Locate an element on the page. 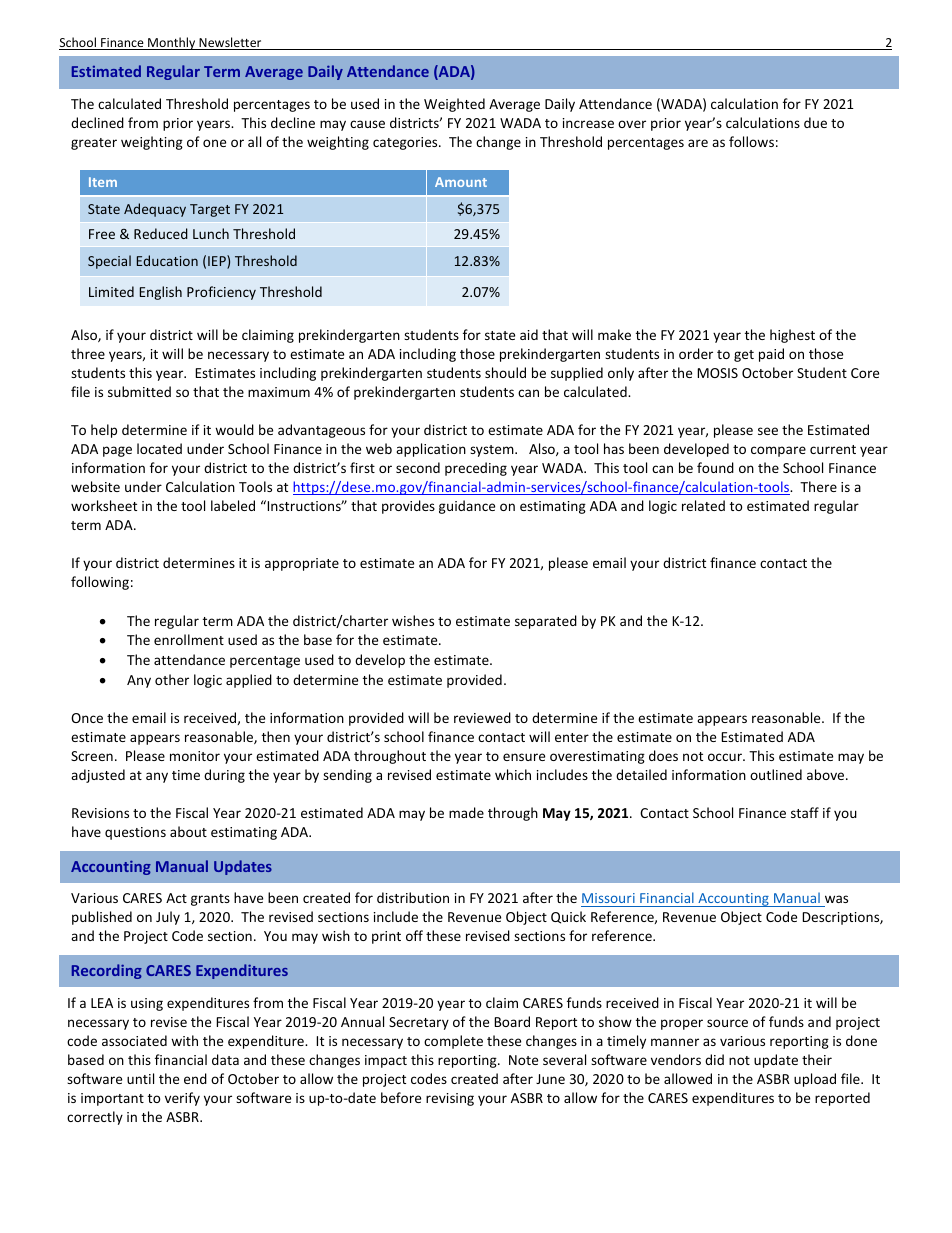  related is located at coordinates (703, 505).
